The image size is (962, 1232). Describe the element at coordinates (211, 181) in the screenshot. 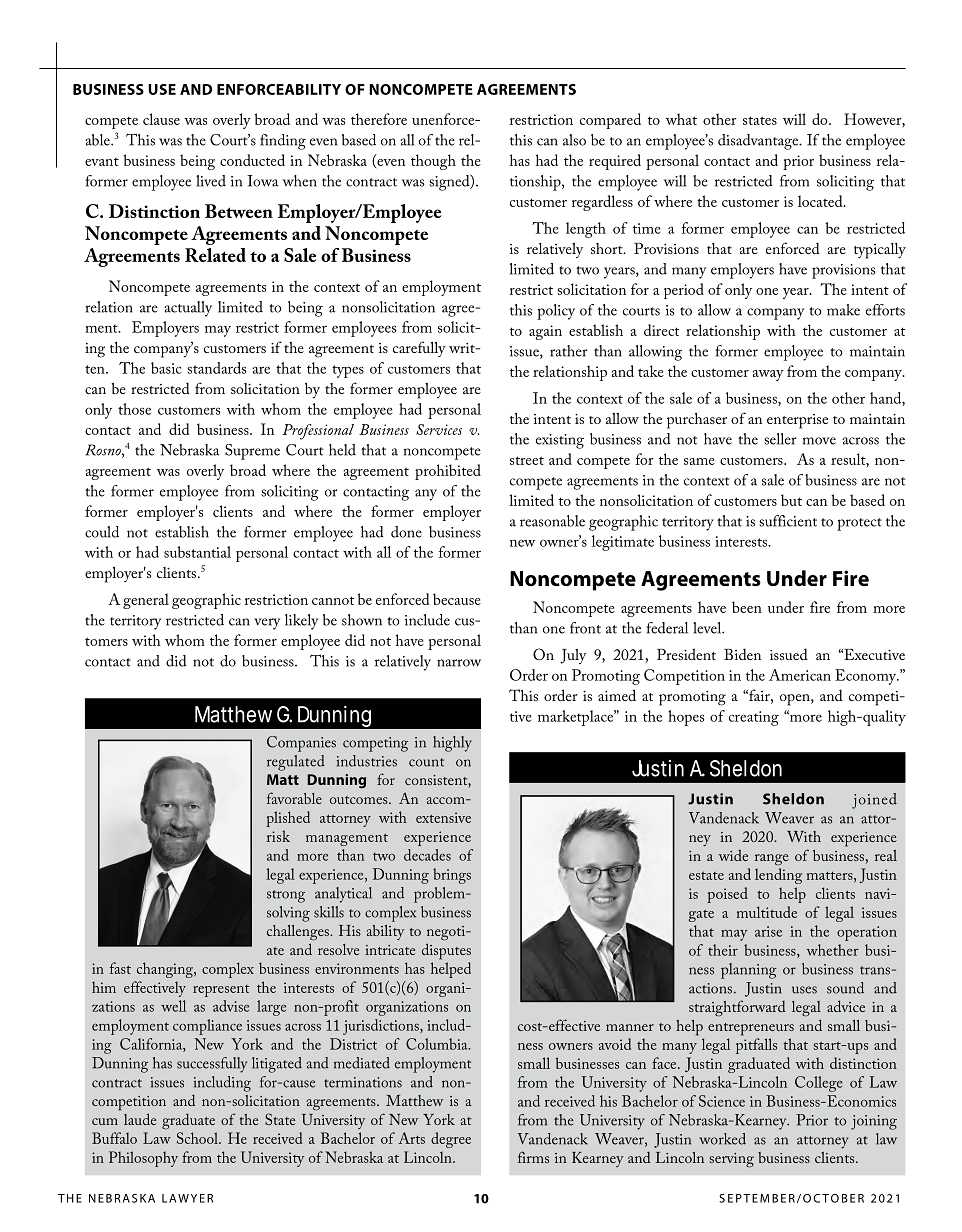

I see `lived` at that location.
